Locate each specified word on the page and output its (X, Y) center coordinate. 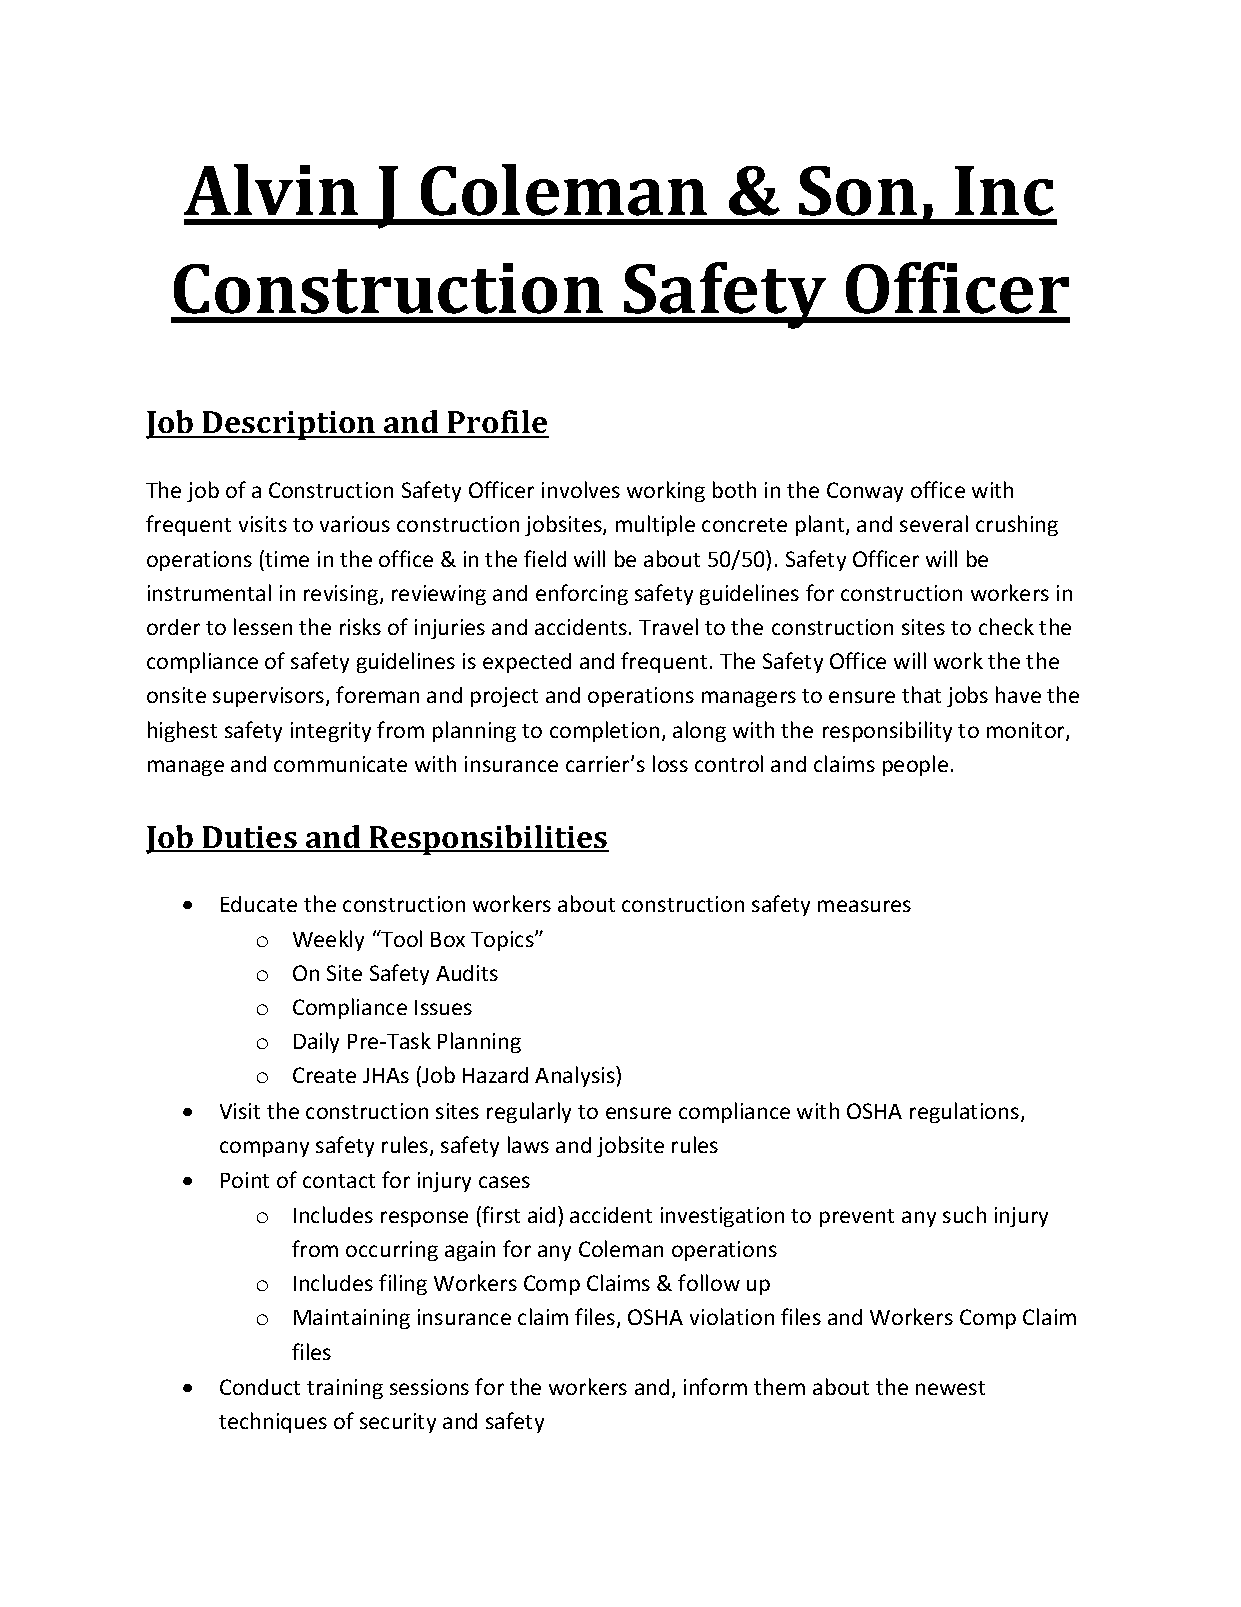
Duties (250, 838)
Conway (865, 492)
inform (715, 1386)
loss (670, 763)
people (915, 765)
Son (858, 191)
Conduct (260, 1387)
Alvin (271, 189)
